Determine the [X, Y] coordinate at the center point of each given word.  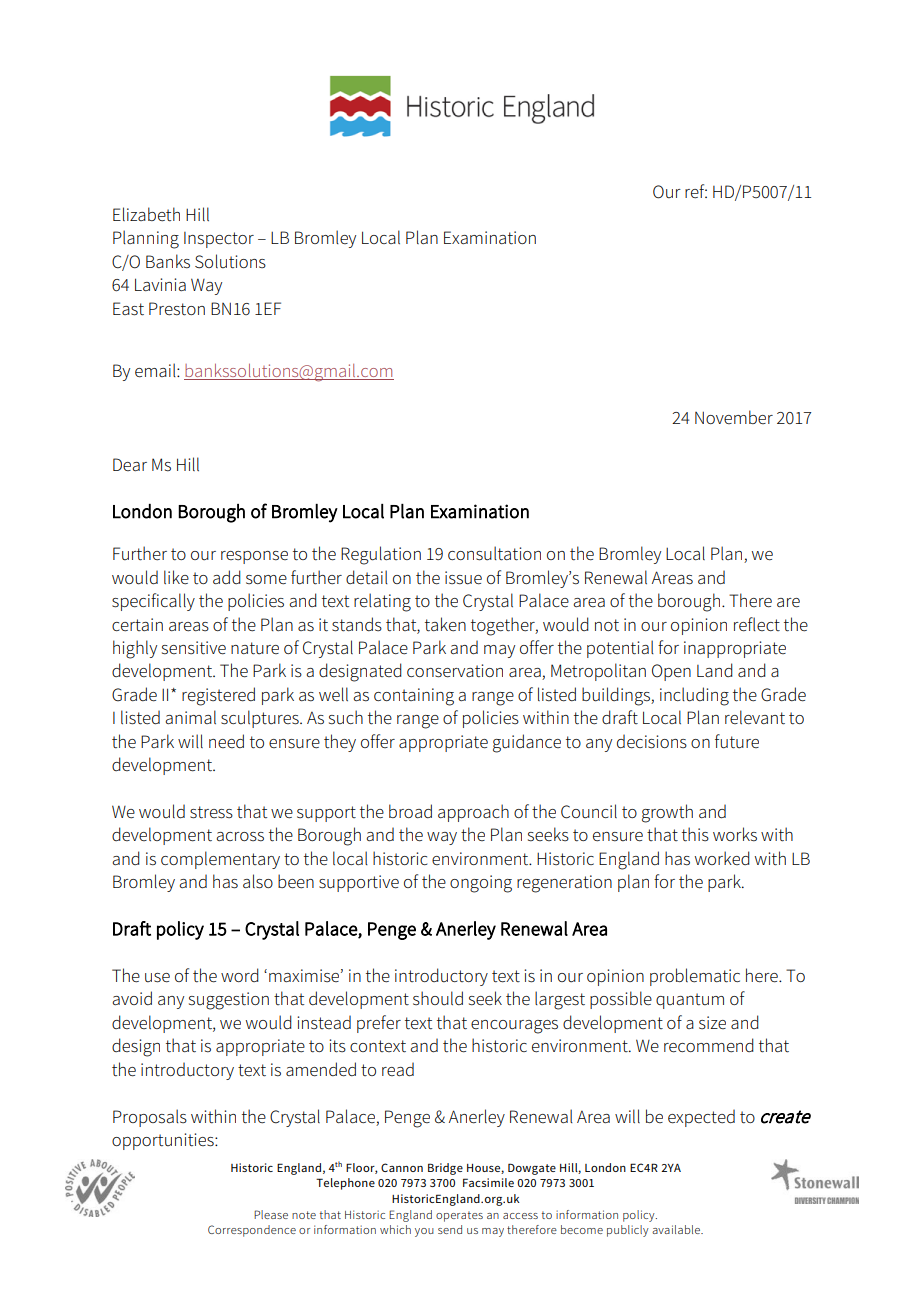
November [734, 417]
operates [459, 1216]
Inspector [219, 240]
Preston [177, 309]
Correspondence [252, 1231]
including [694, 696]
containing [414, 697]
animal [190, 717]
